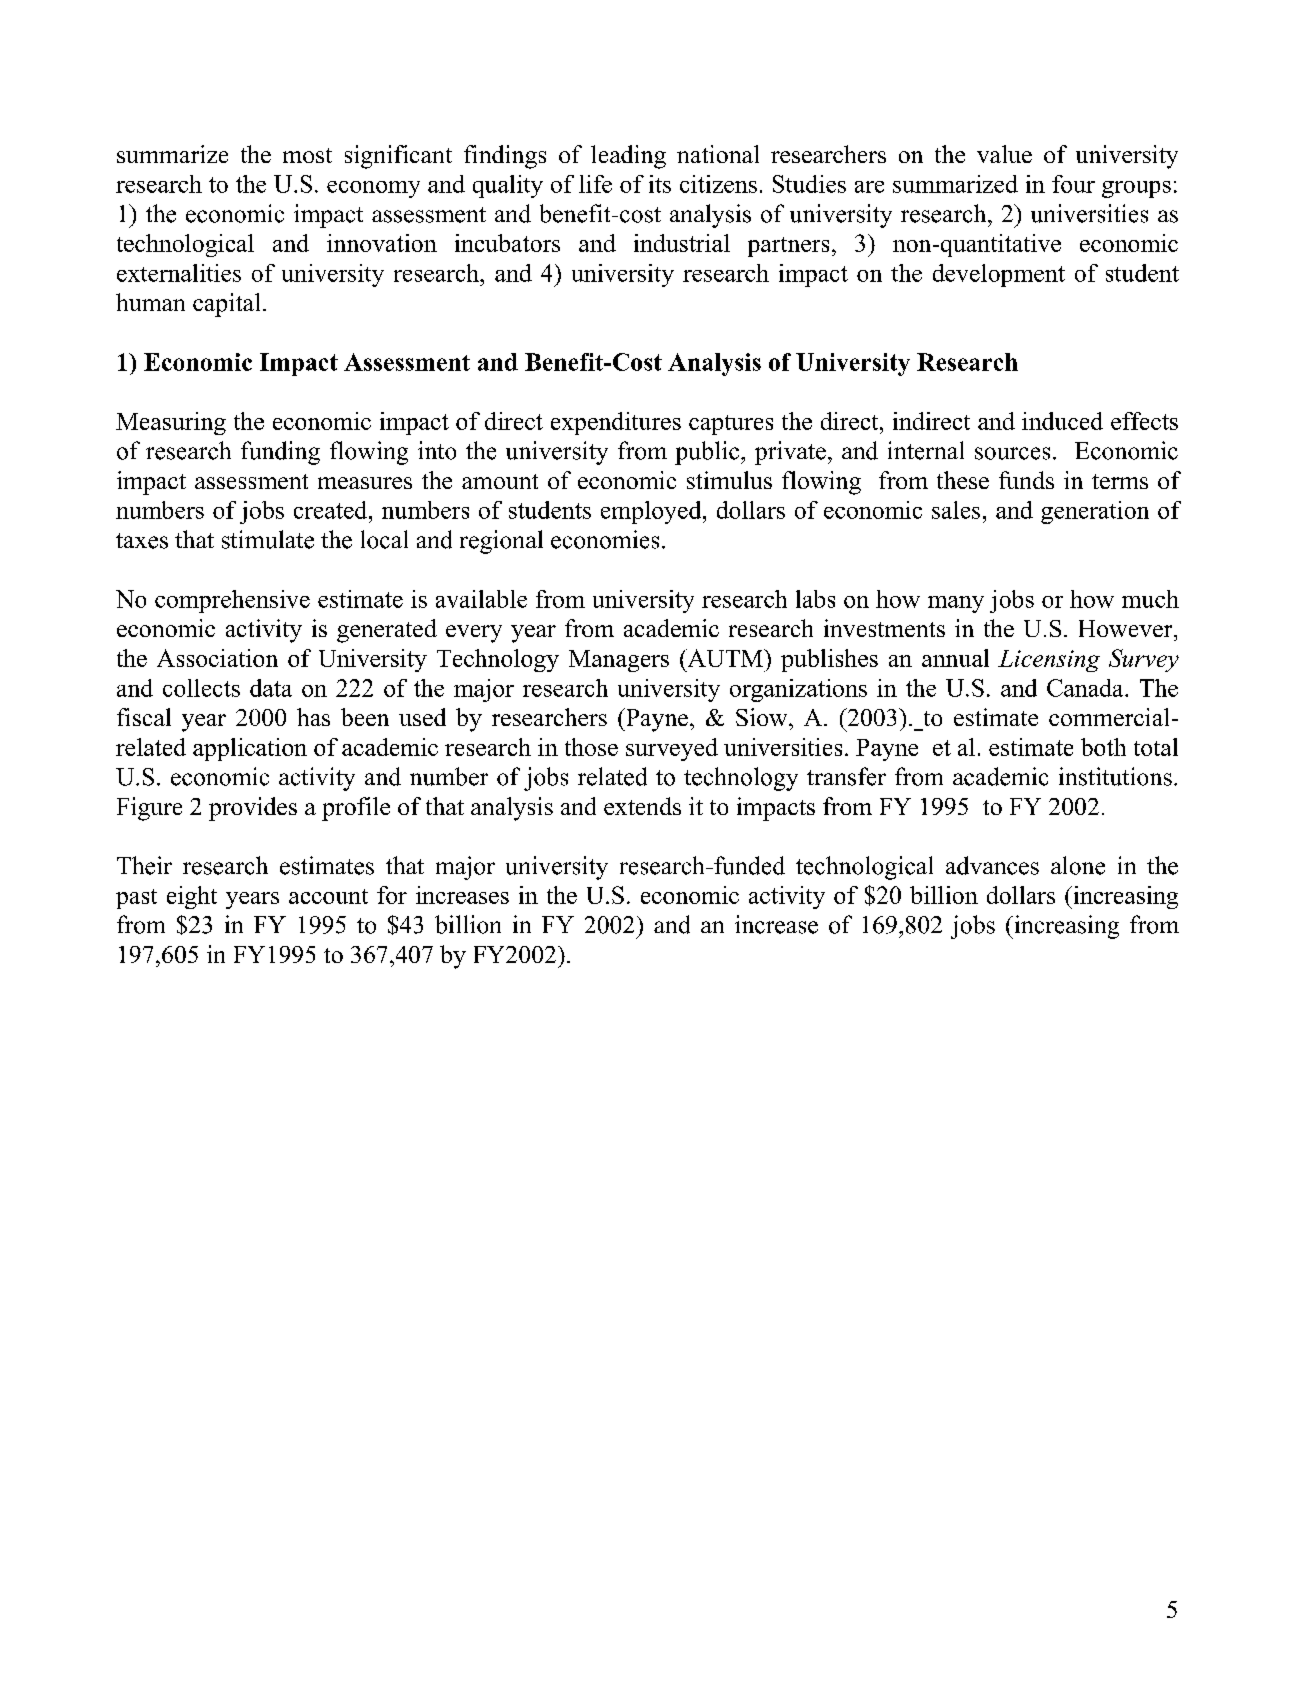 Image resolution: width=1314 pixels, height=1701 pixels. Describe the element at coordinates (1073, 184) in the screenshot. I see `four` at that location.
